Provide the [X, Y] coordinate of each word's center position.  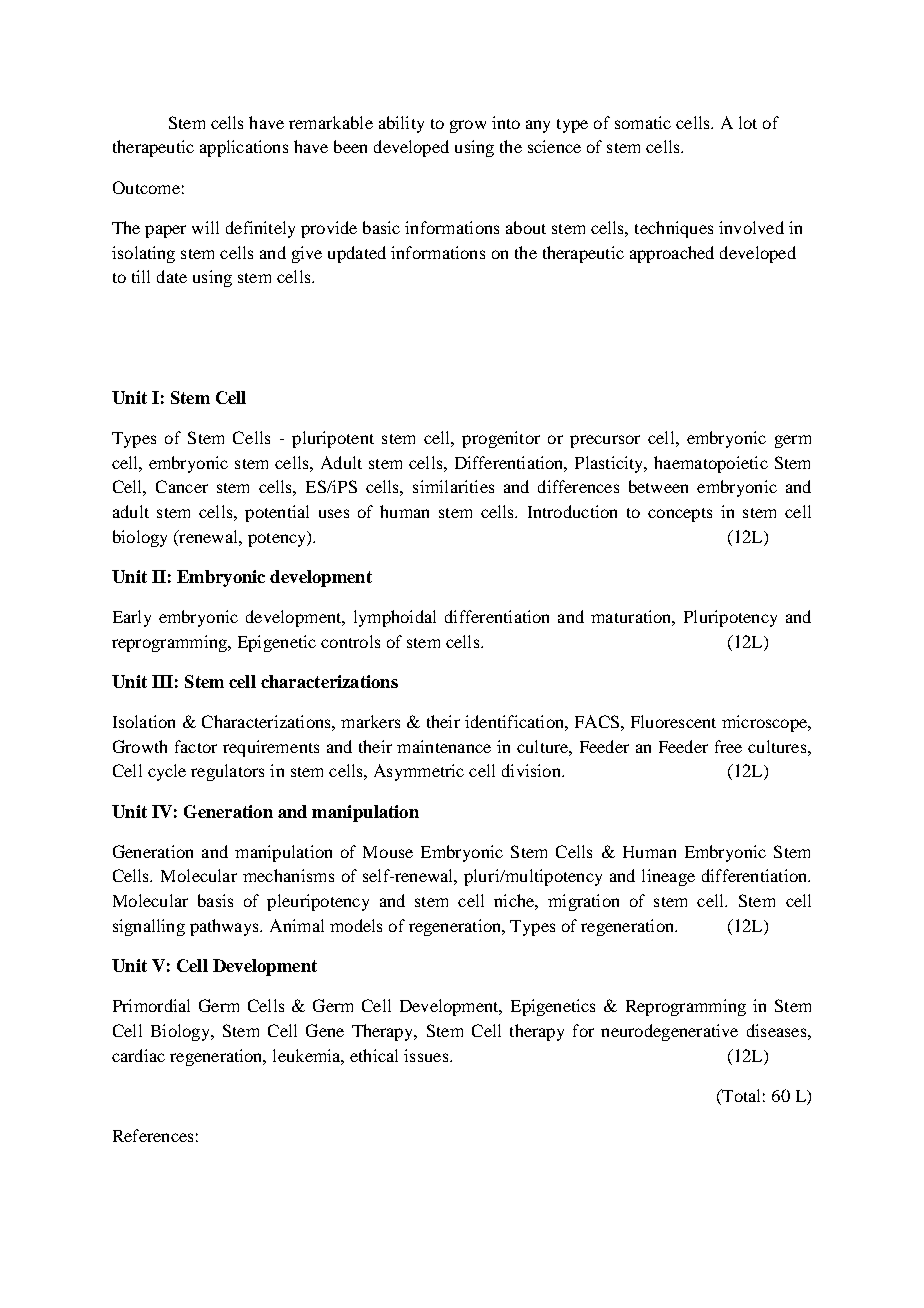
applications [244, 148]
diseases [778, 1030]
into [506, 122]
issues [426, 1055]
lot [748, 122]
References [153, 1135]
